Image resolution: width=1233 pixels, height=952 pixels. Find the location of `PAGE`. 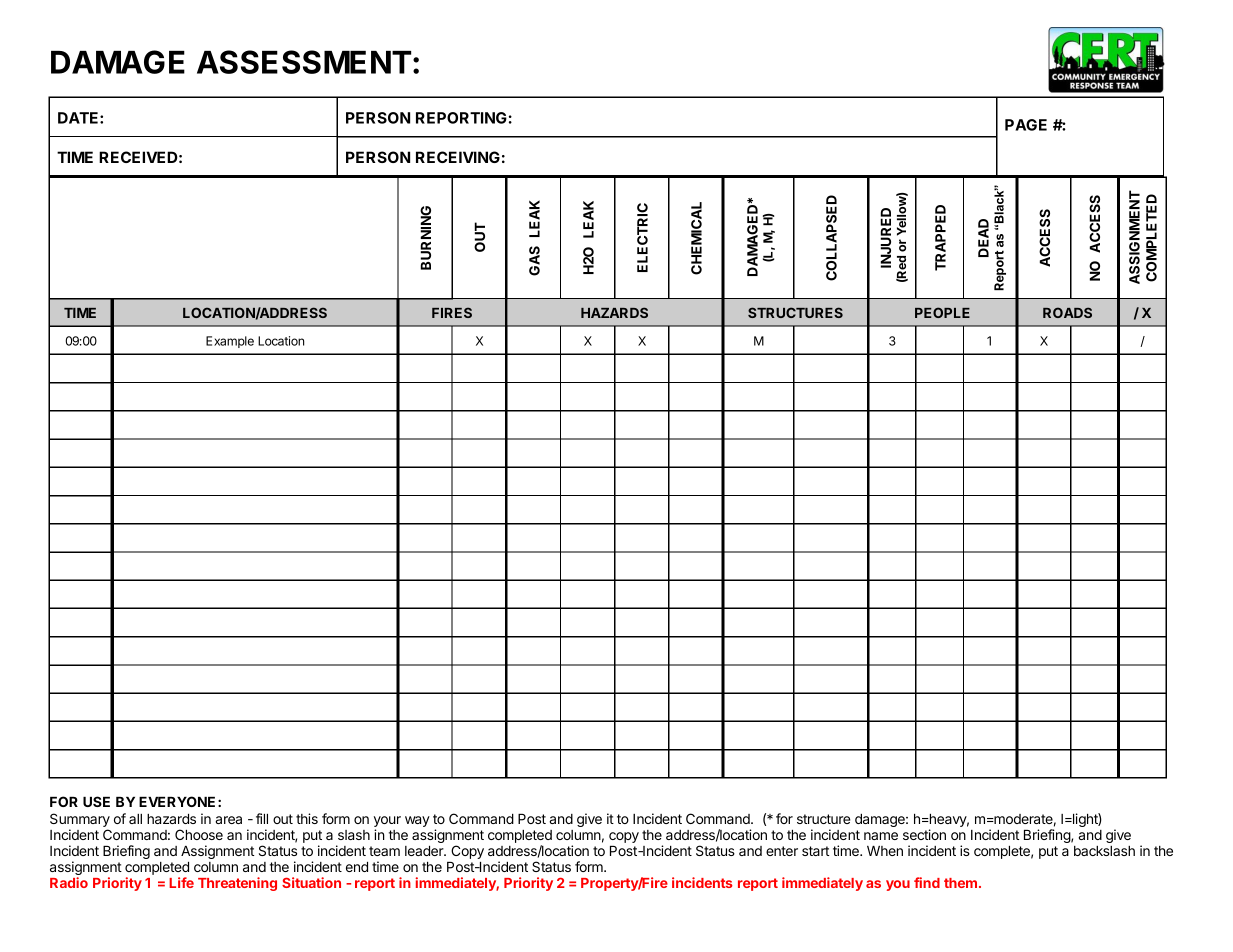

PAGE is located at coordinates (1026, 125).
